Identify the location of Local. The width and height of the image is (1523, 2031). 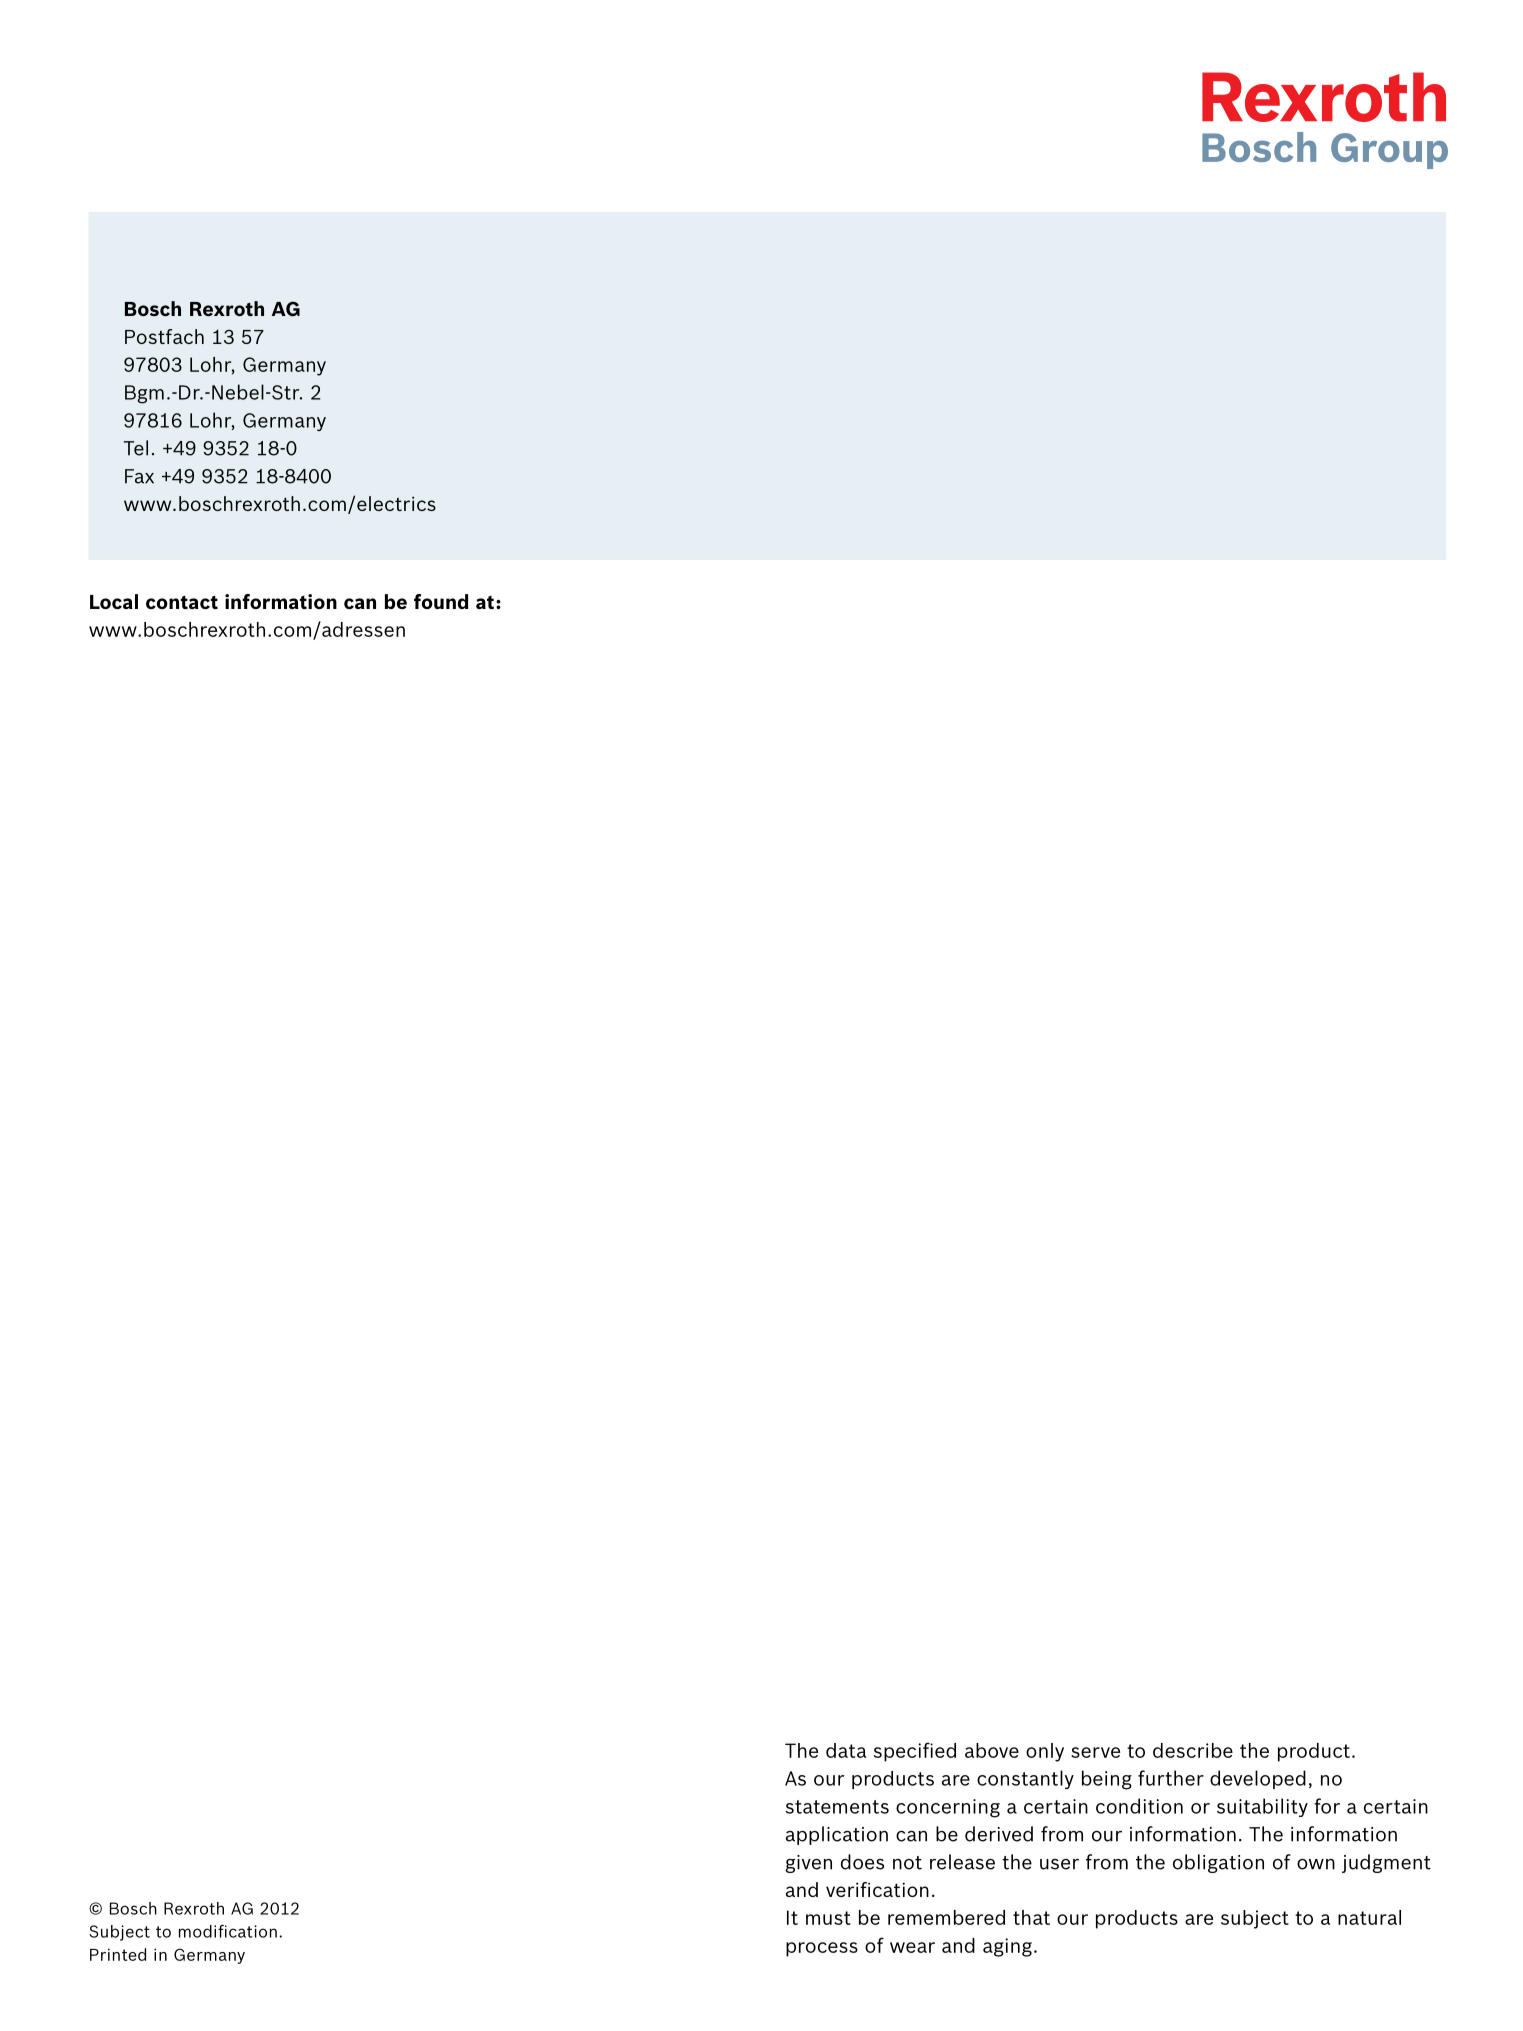
(114, 601).
